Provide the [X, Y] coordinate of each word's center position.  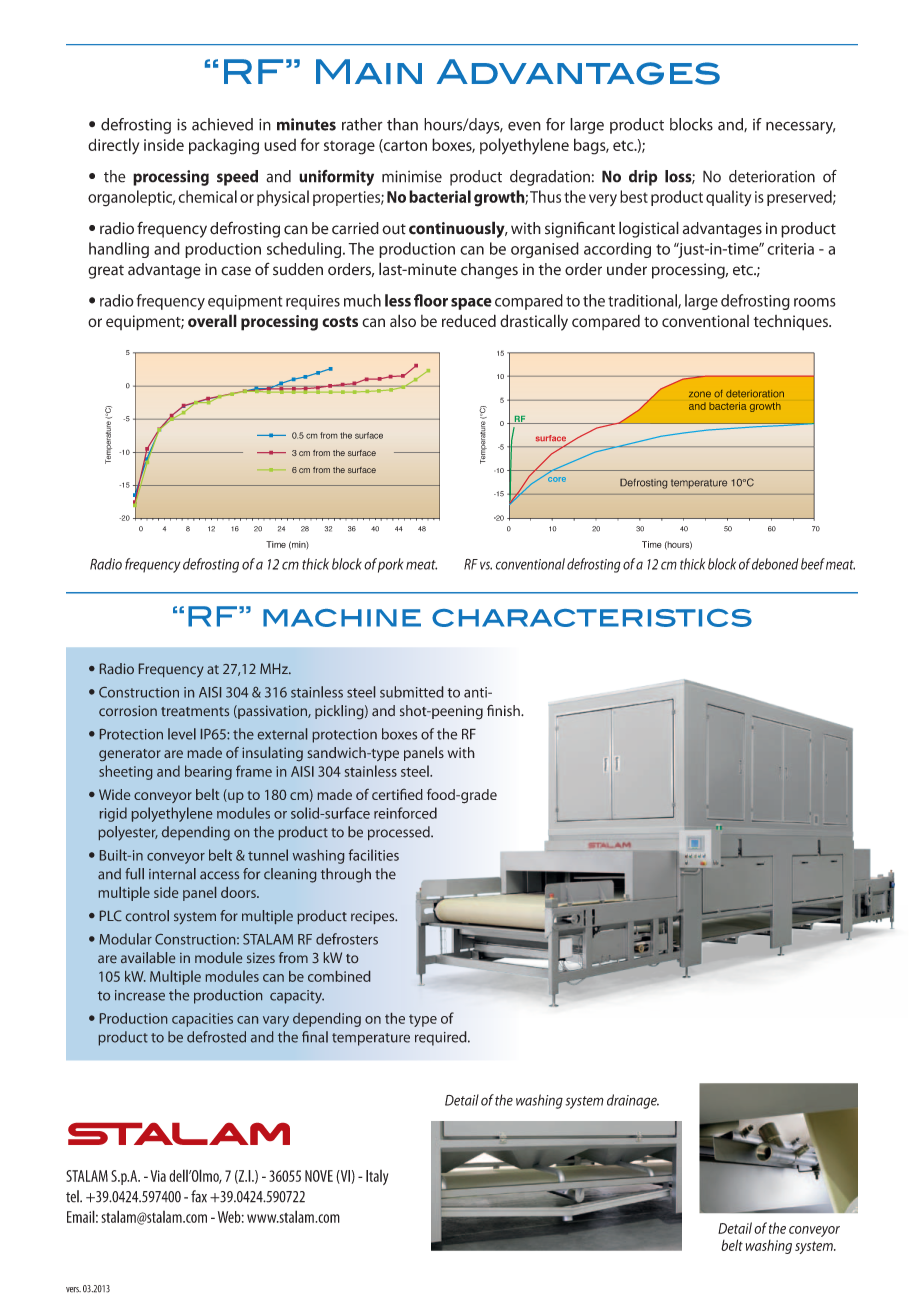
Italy [377, 1177]
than [402, 124]
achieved [222, 124]
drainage [633, 1101]
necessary [800, 127]
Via [158, 1176]
